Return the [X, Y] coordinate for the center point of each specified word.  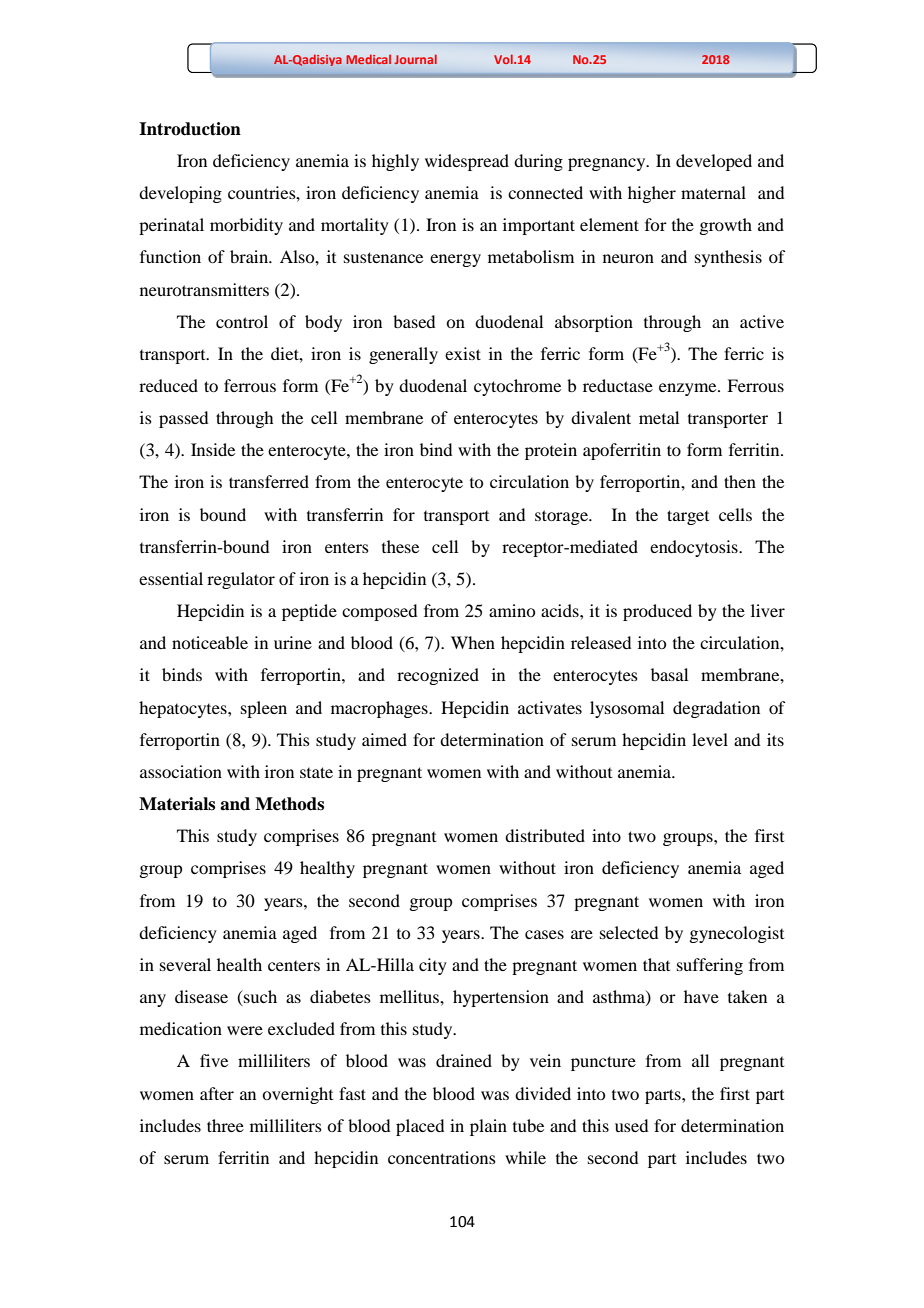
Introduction [190, 129]
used [631, 1125]
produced [657, 612]
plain [488, 1127]
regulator [241, 580]
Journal [416, 59]
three [225, 1125]
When [473, 642]
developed [714, 162]
